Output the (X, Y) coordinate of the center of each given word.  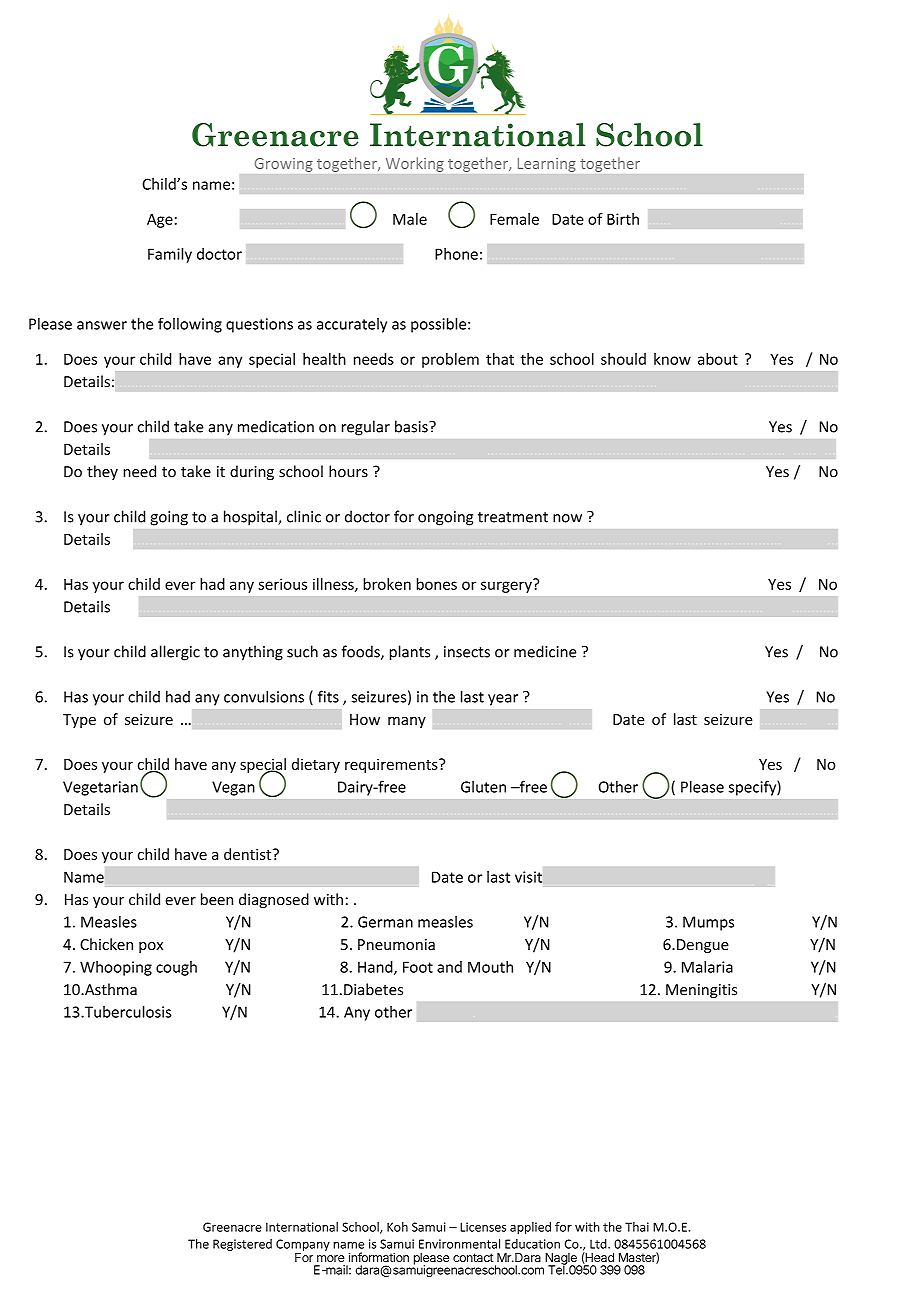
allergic (175, 653)
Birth (623, 219)
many (407, 722)
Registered (242, 1245)
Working (414, 164)
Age (160, 221)
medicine (545, 651)
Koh (397, 1227)
